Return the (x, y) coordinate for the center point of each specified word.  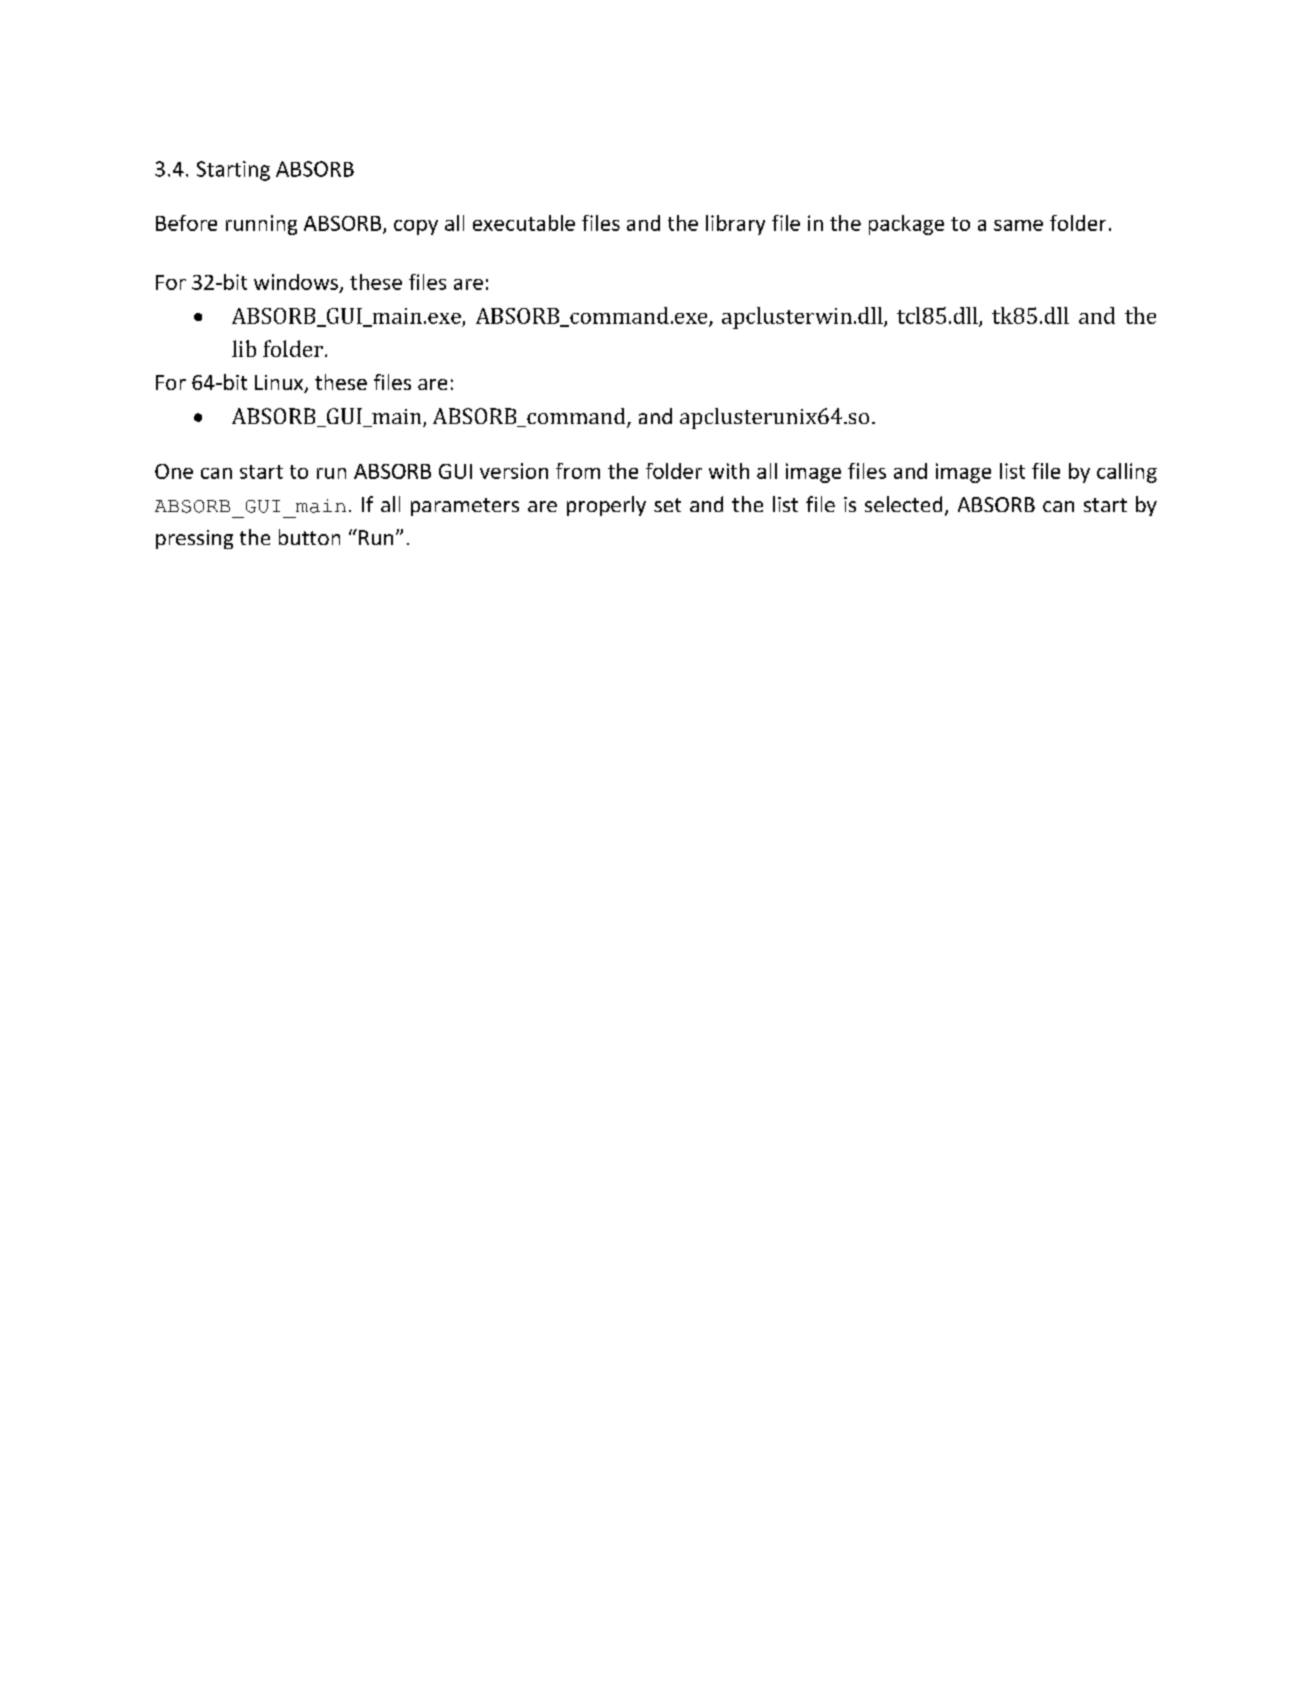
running (261, 225)
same (1018, 225)
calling (1127, 473)
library (735, 225)
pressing (194, 539)
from (578, 471)
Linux (280, 384)
